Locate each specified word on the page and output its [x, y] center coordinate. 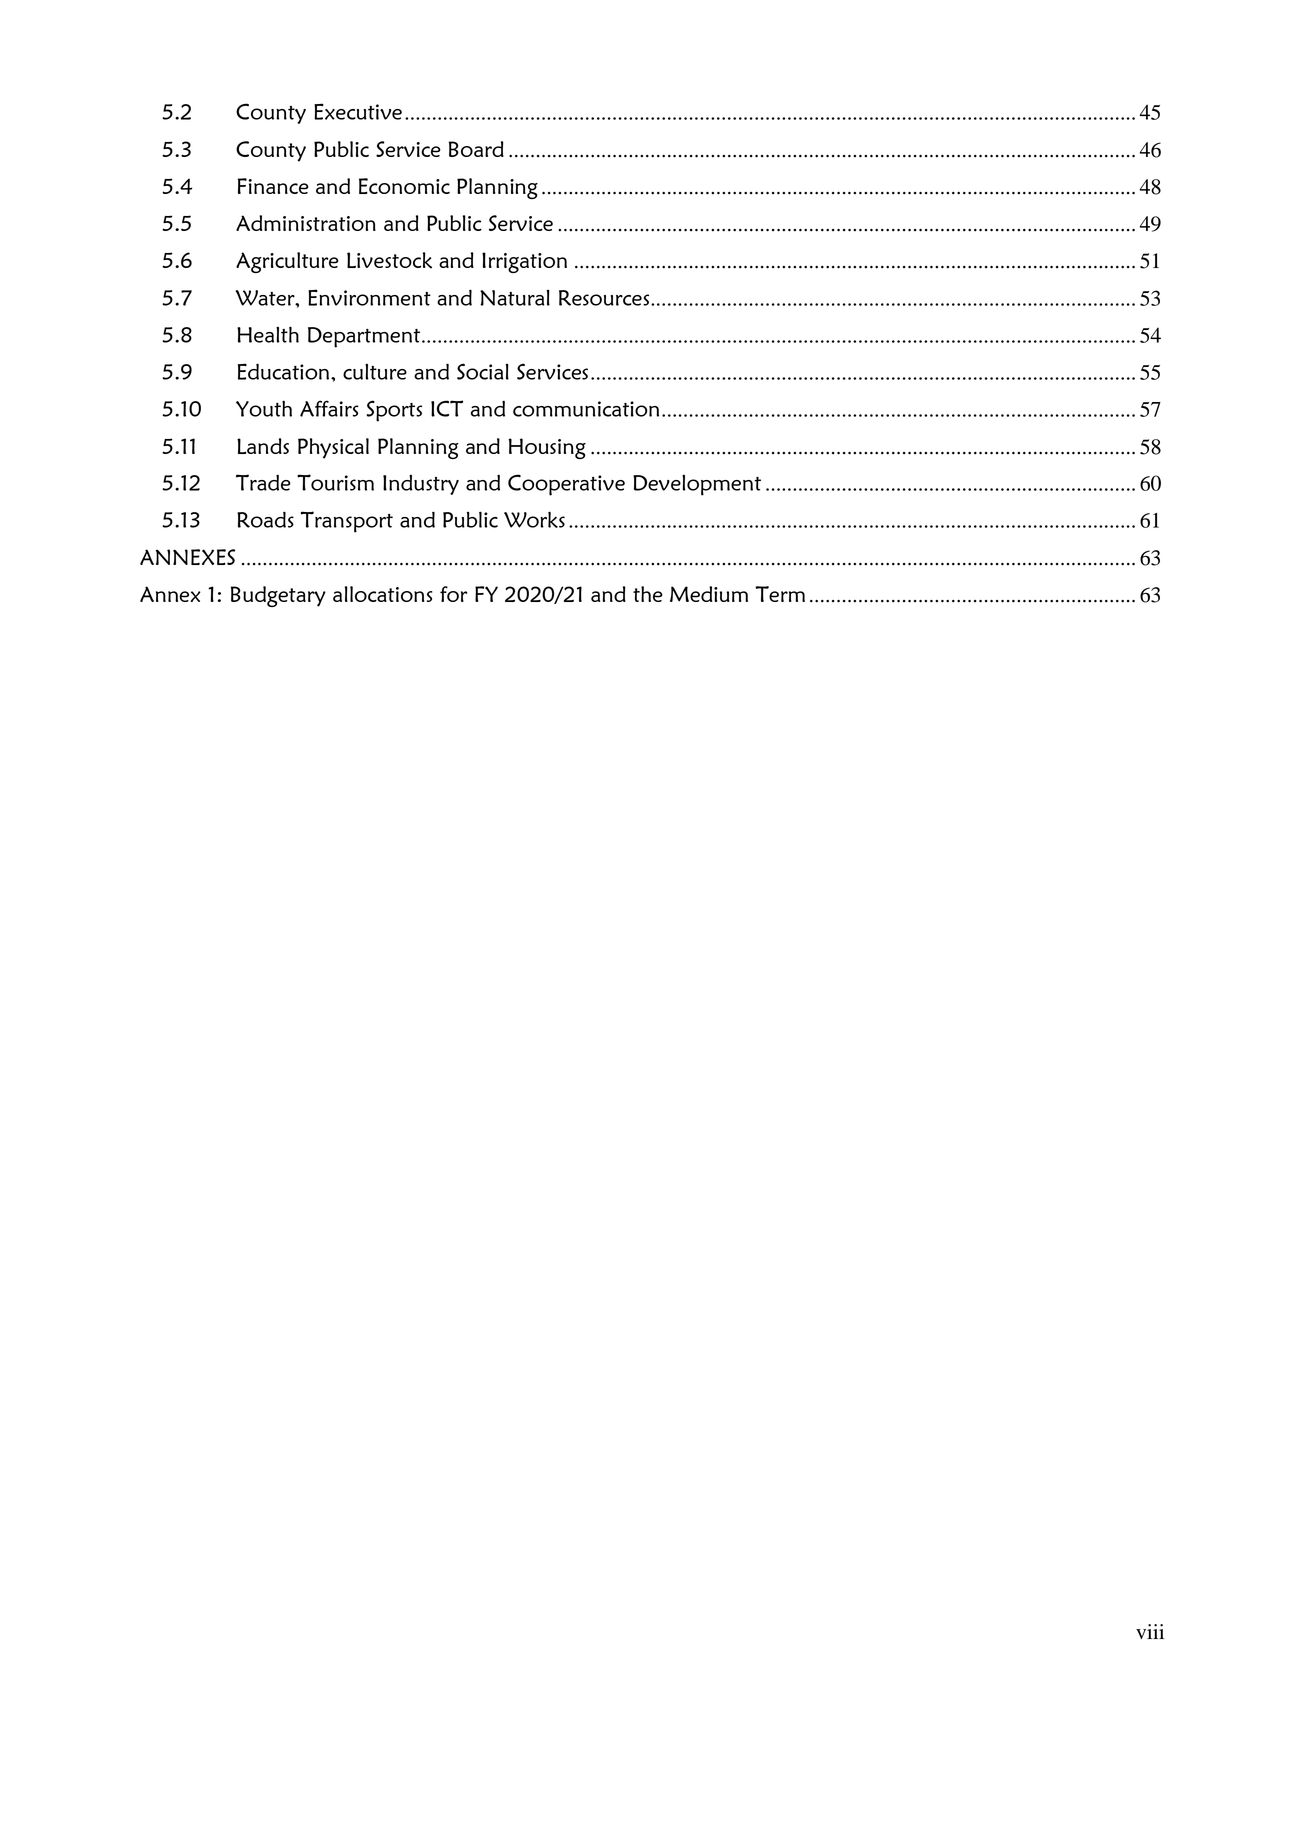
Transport [347, 522]
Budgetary [278, 596]
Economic [404, 186]
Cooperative [566, 485]
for [454, 594]
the [648, 594]
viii [1150, 1631]
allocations [382, 594]
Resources [605, 298]
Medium [709, 594]
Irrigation [524, 262]
